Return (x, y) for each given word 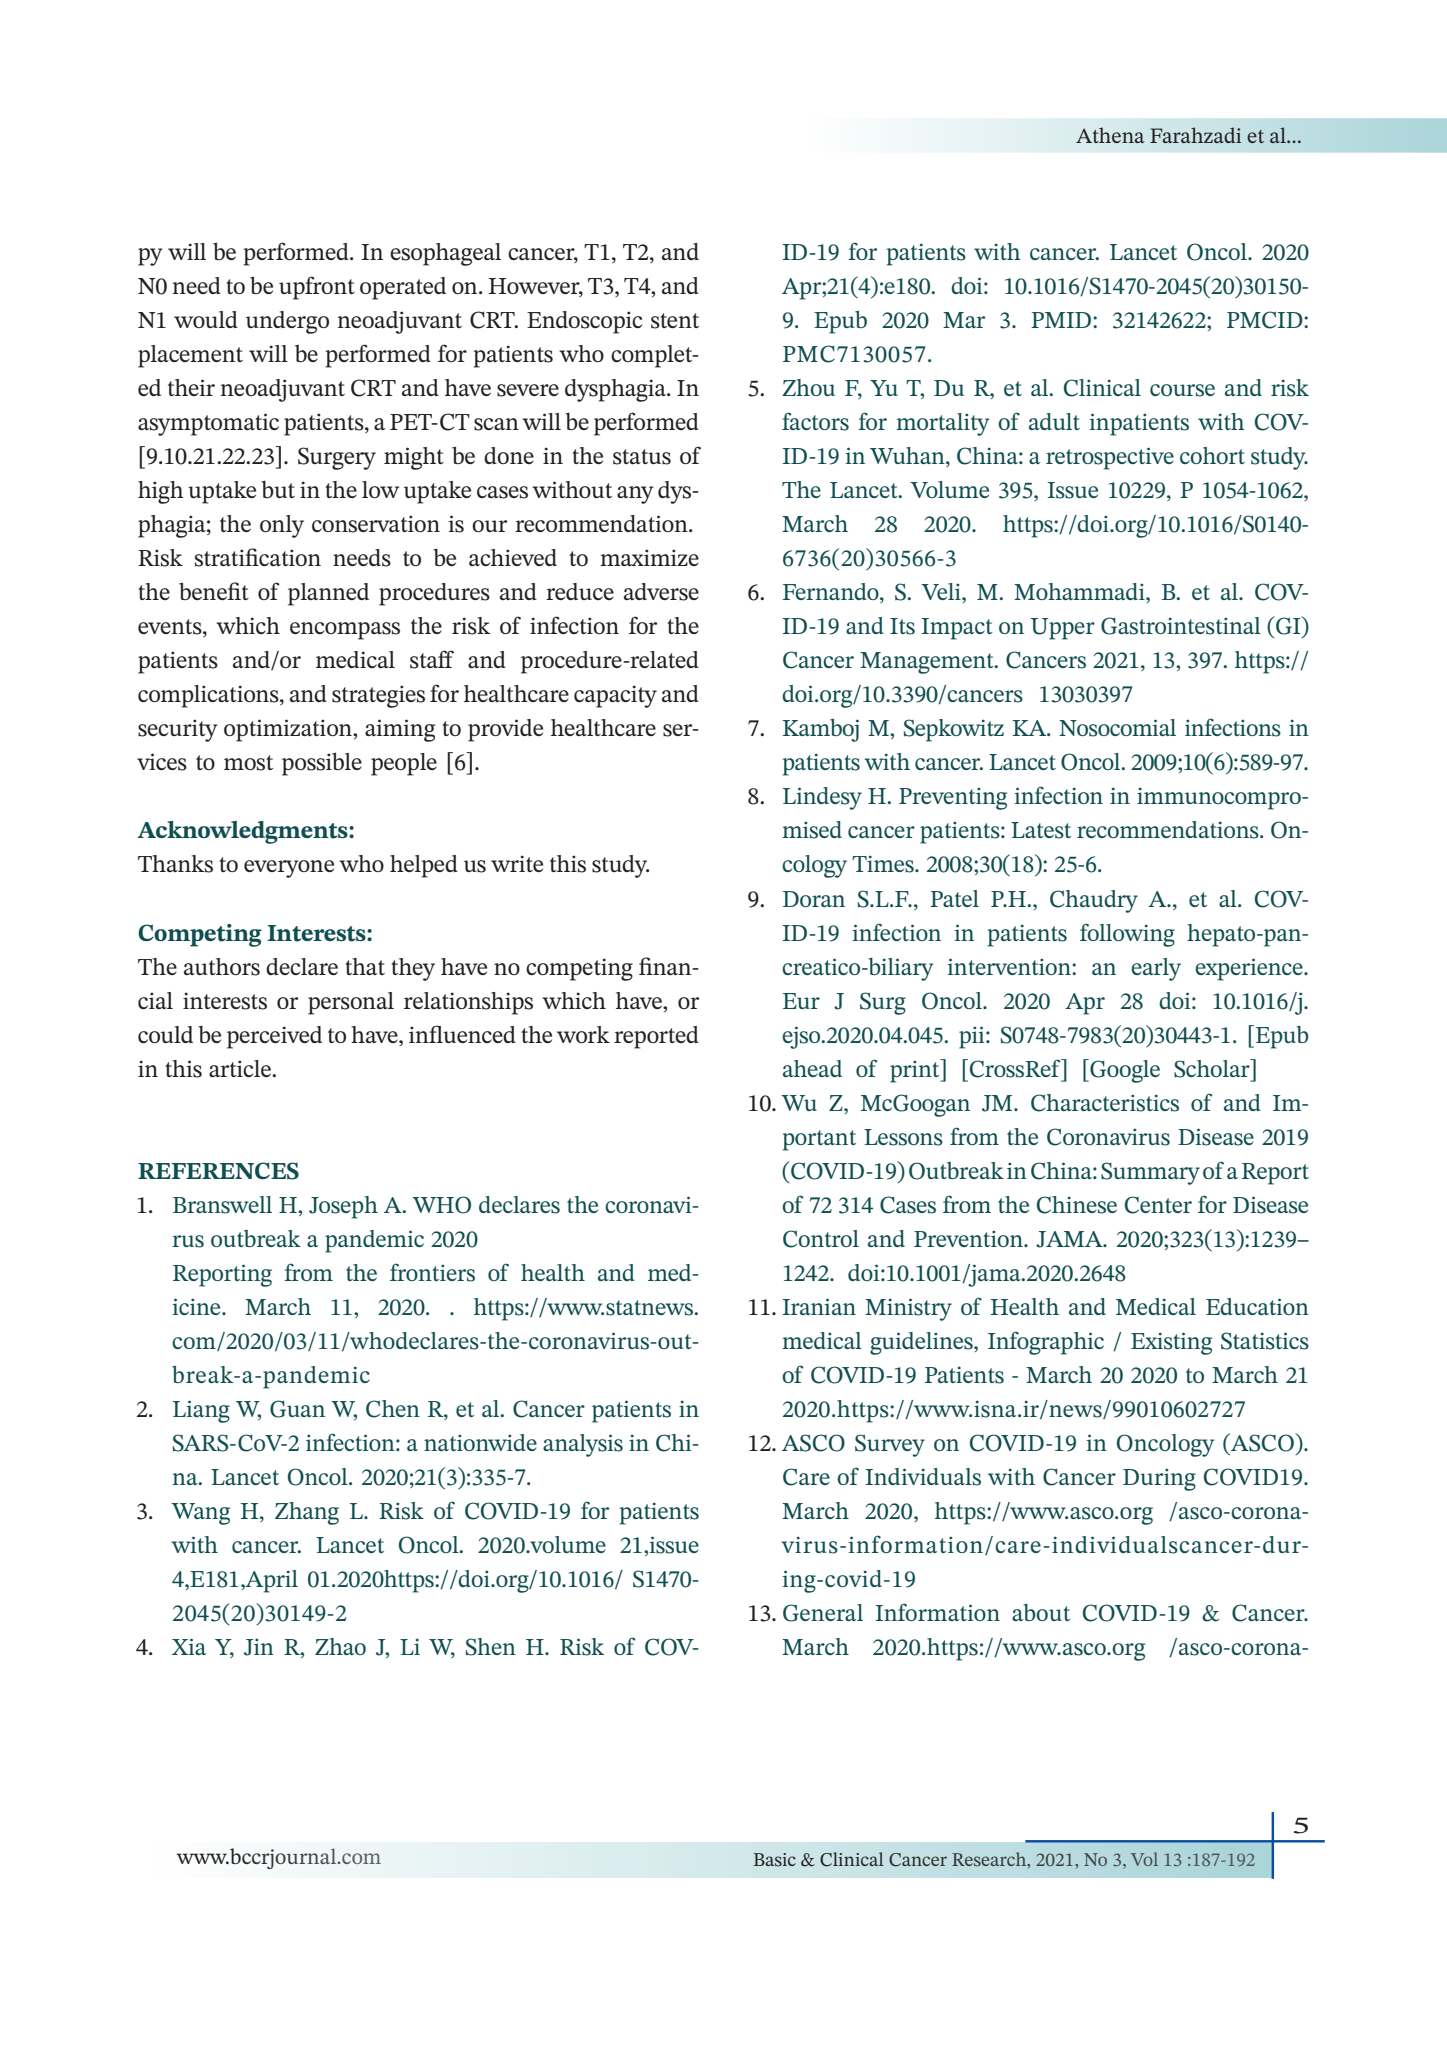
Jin (259, 1647)
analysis (583, 1445)
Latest (1041, 830)
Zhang (307, 1513)
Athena (1110, 135)
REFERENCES (218, 1171)
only (282, 526)
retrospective (1110, 458)
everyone (289, 869)
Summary (1150, 1173)
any (635, 495)
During (1159, 1479)
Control (821, 1239)
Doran (814, 899)
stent (675, 321)
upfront (317, 288)
